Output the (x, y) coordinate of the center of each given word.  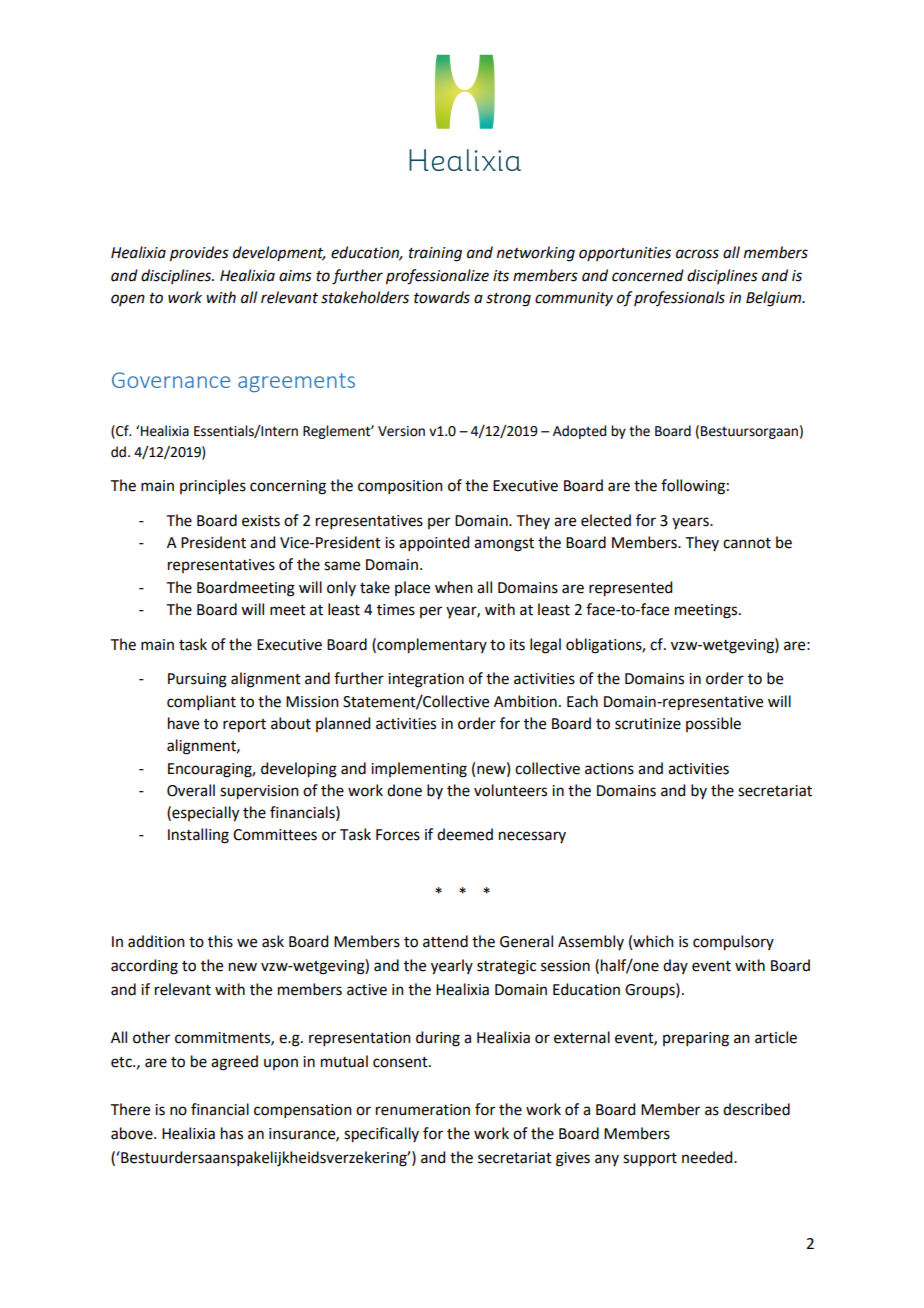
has (232, 1133)
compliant (201, 702)
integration (426, 680)
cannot (747, 543)
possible (713, 724)
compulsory (733, 943)
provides (199, 254)
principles (213, 487)
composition (400, 487)
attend (445, 941)
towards (442, 297)
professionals (679, 298)
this (220, 941)
